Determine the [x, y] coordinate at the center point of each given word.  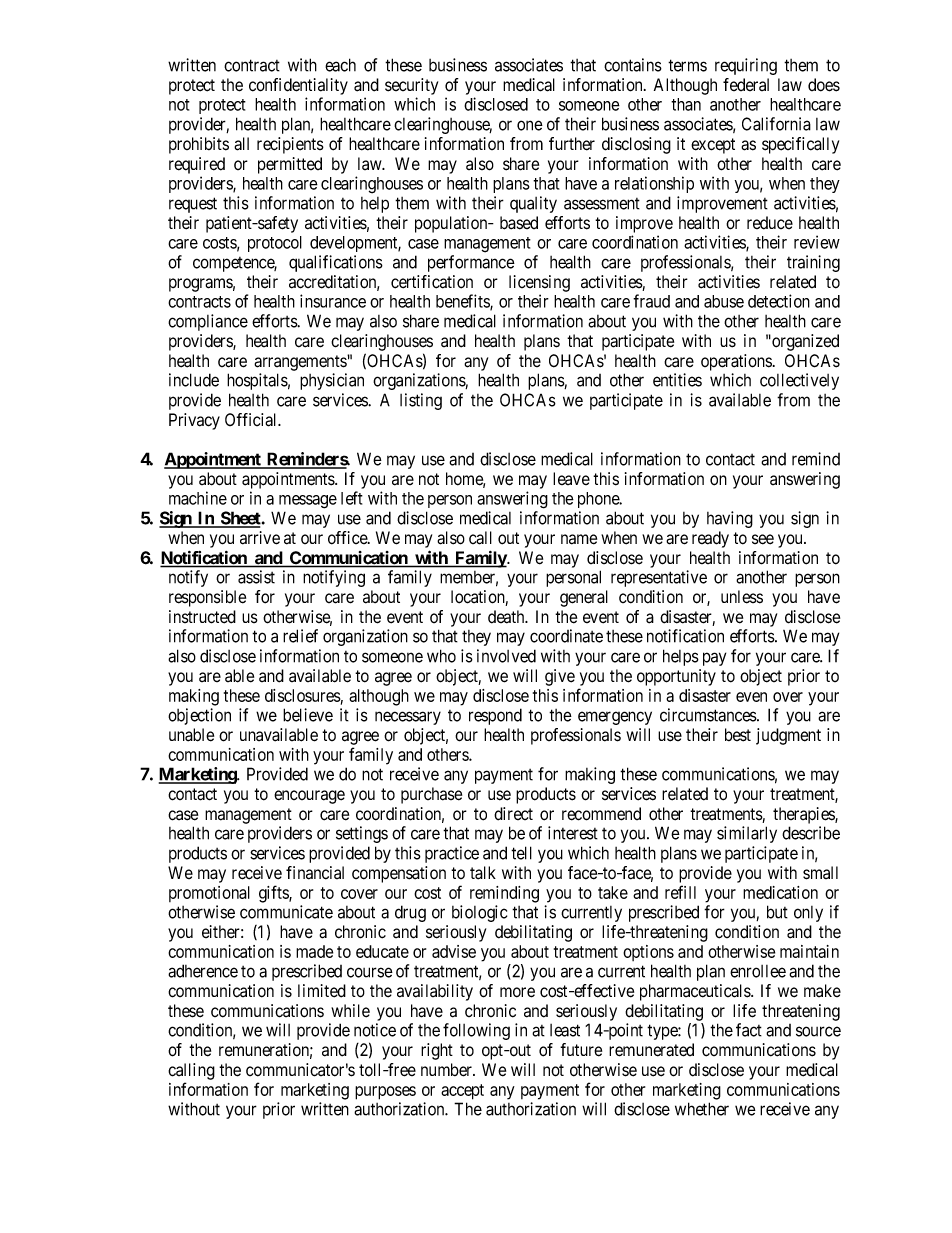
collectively [799, 381]
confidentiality [298, 86]
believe [308, 715]
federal [746, 84]
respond [495, 716]
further [572, 144]
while [350, 1011]
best [738, 735]
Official [252, 420]
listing [421, 401]
